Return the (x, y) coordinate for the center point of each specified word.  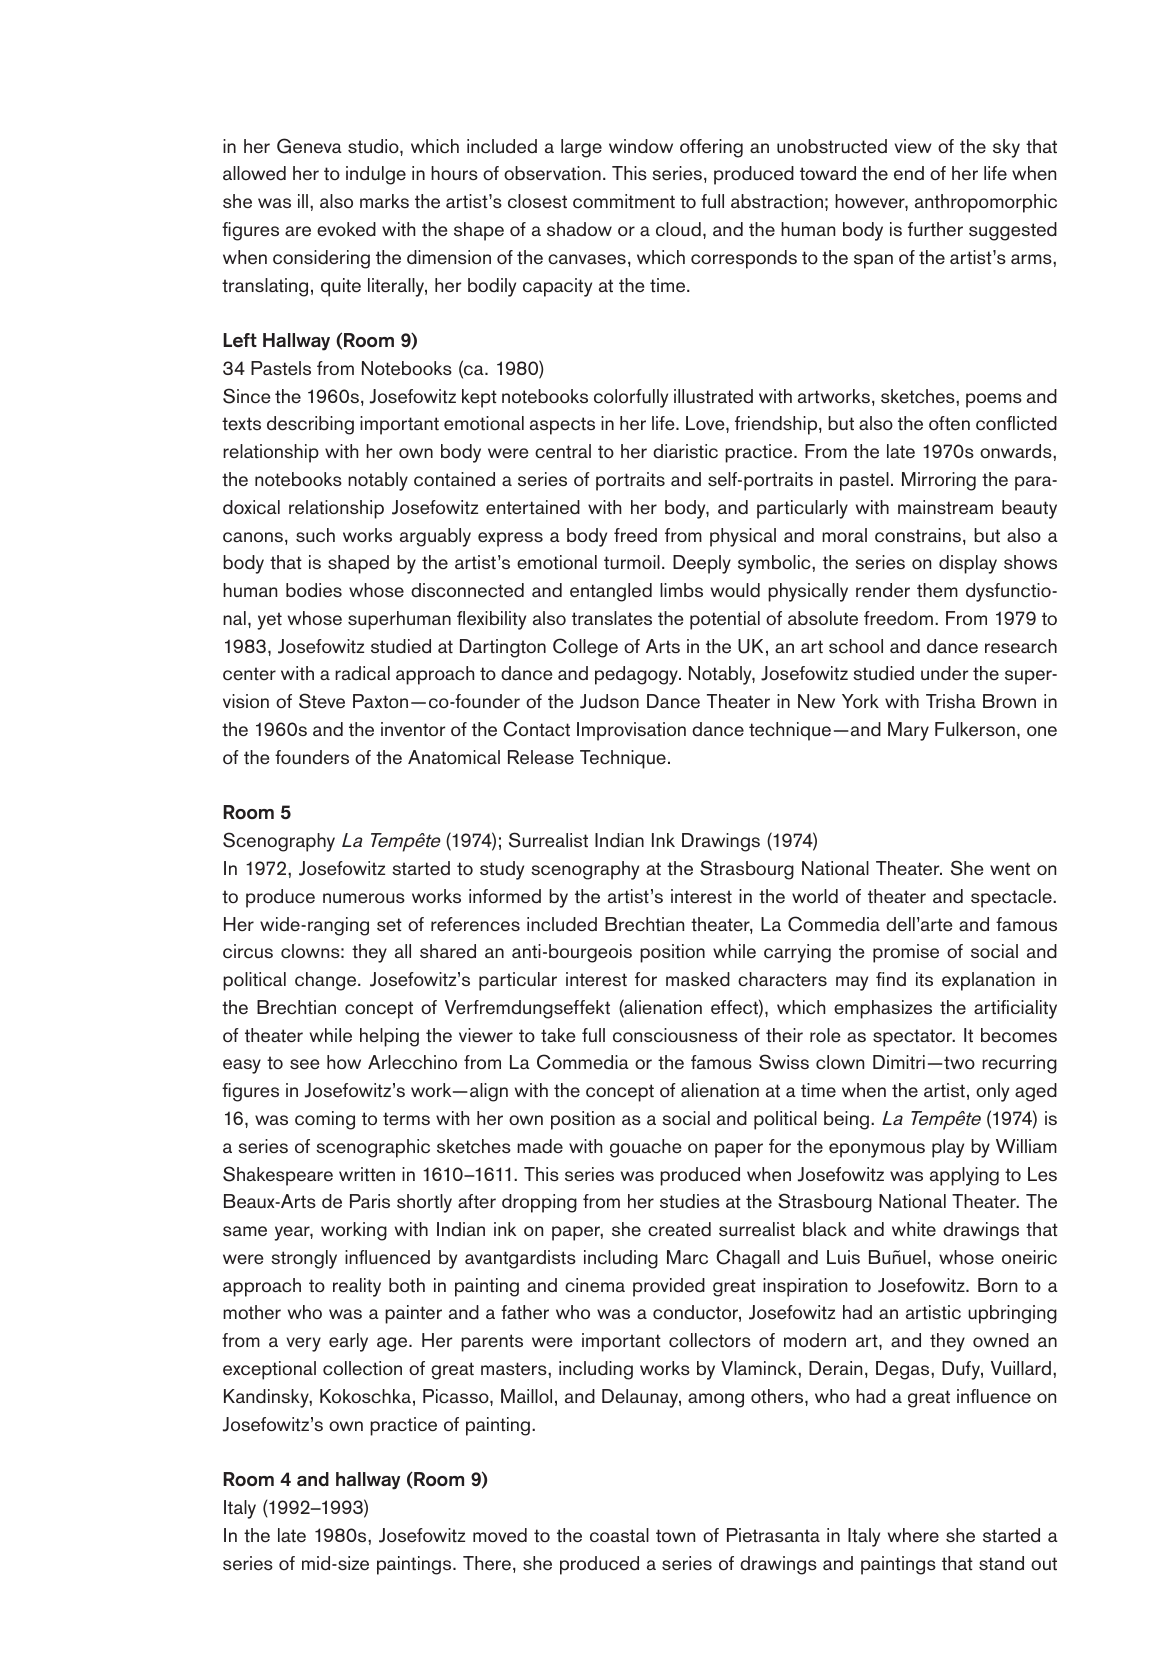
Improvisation (631, 731)
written (367, 1174)
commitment (624, 201)
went (1010, 869)
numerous (364, 898)
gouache (645, 1148)
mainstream (945, 507)
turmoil (632, 562)
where (913, 1535)
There (487, 1563)
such (315, 535)
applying (964, 1176)
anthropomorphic (986, 203)
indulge (376, 175)
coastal (619, 1535)
